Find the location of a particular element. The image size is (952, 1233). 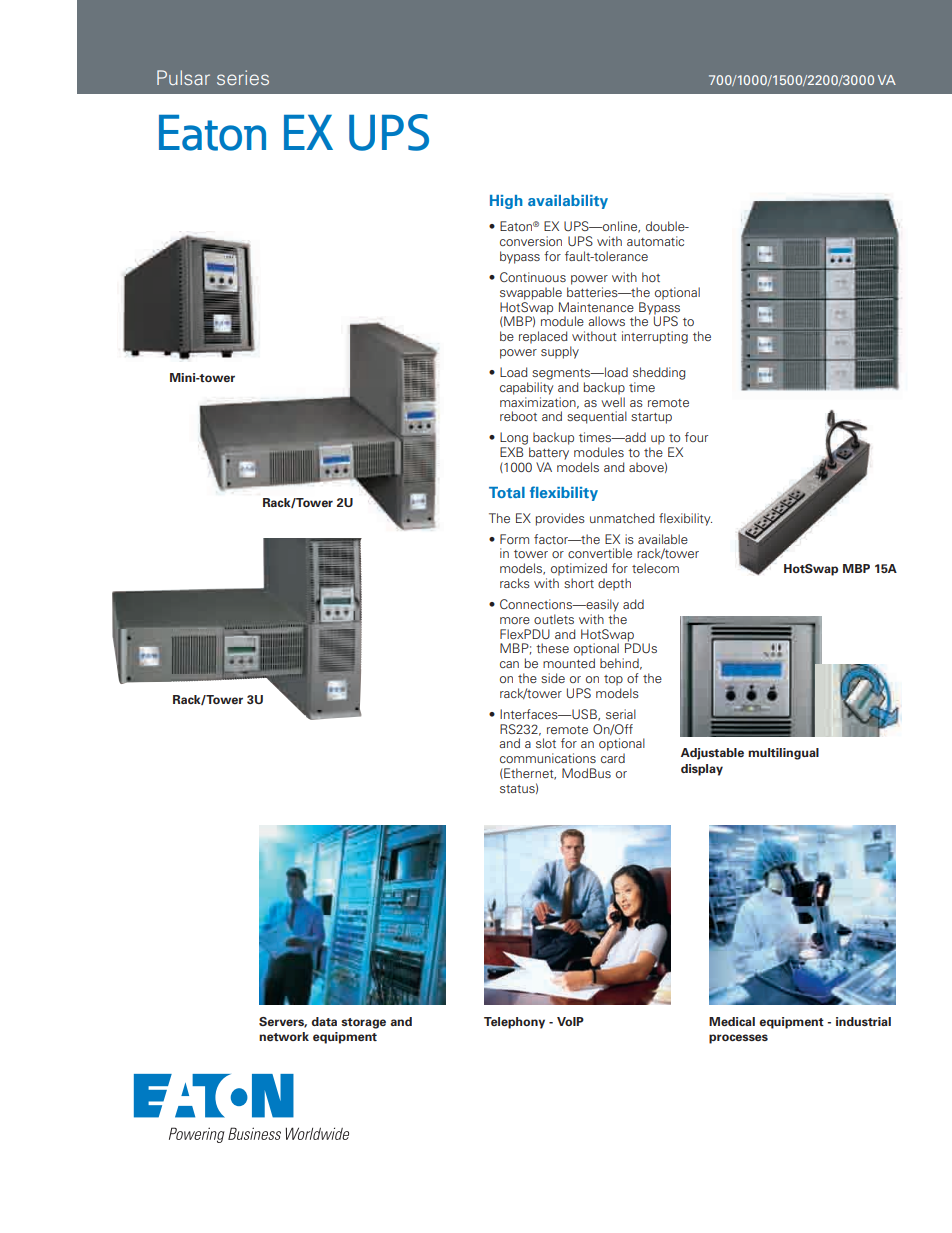

High is located at coordinates (506, 202).
